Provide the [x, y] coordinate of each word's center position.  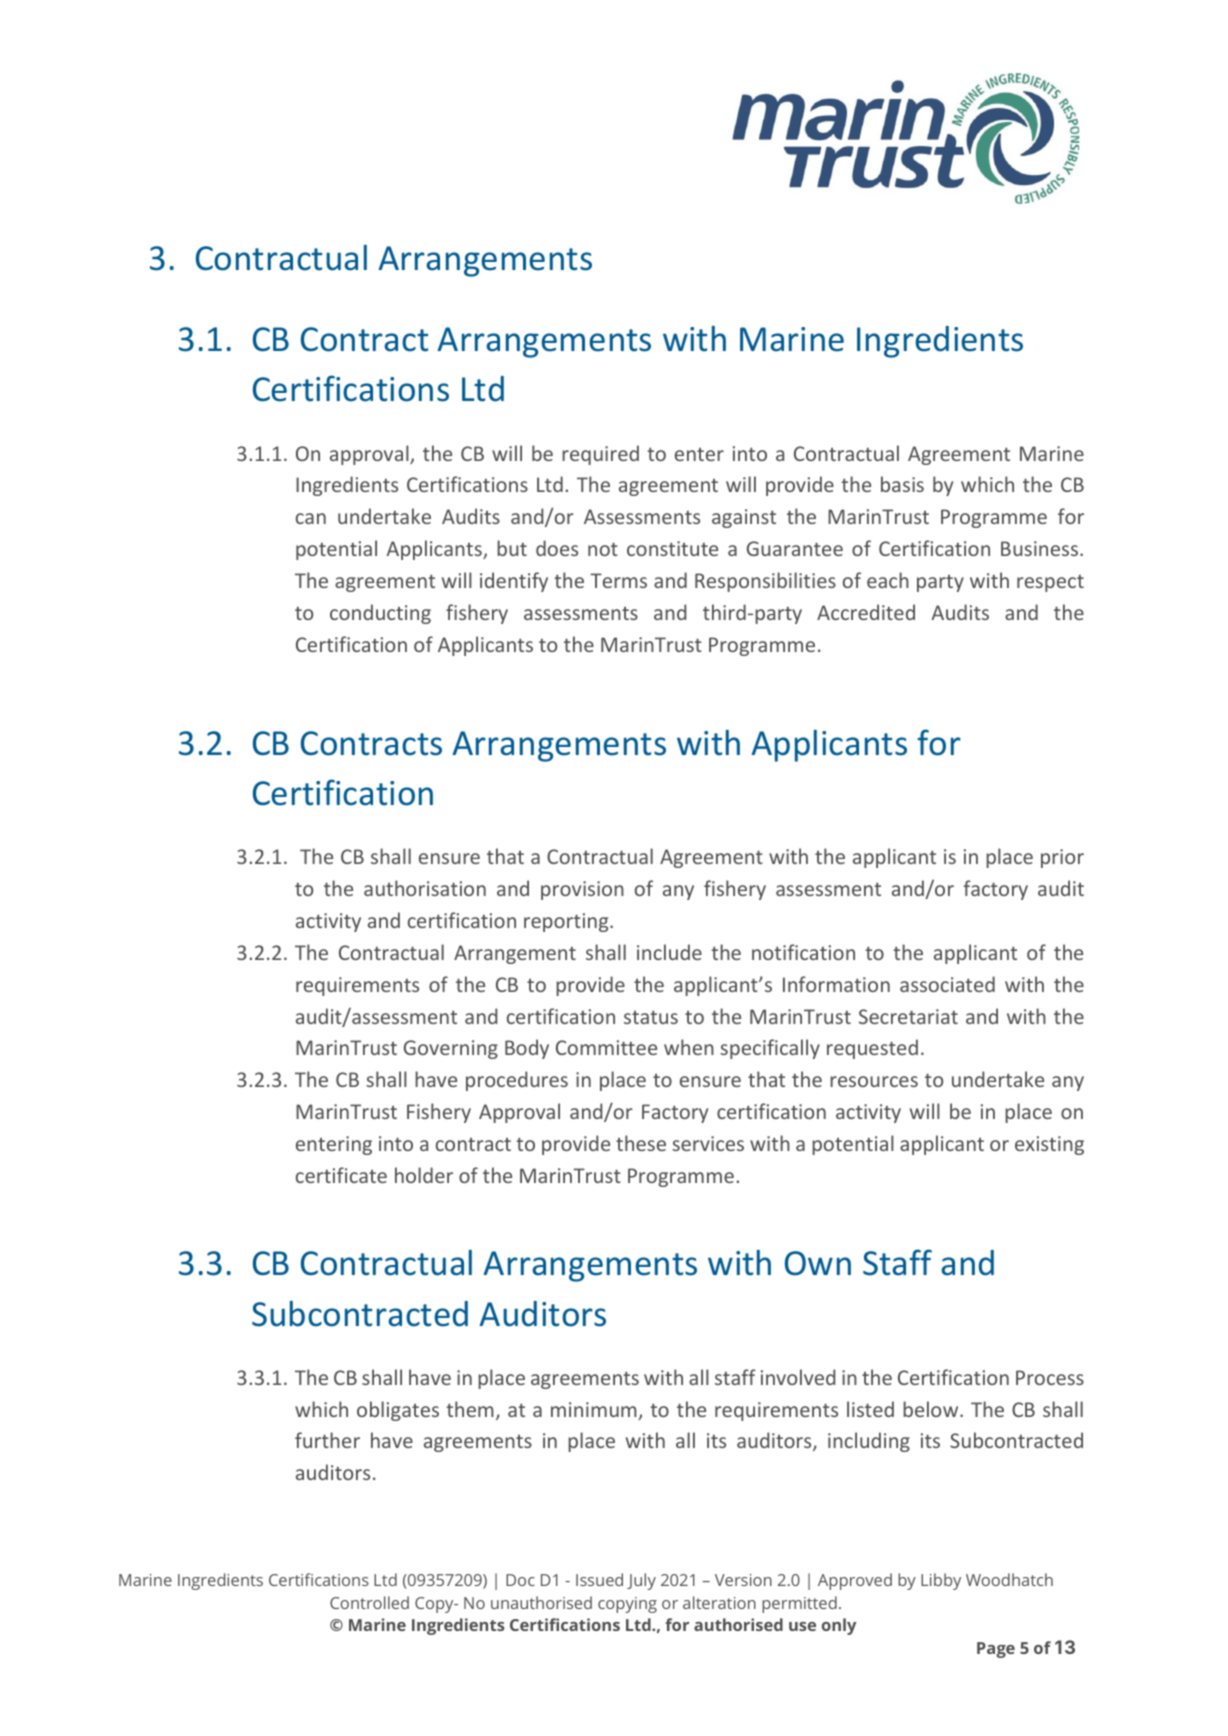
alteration [719, 1602]
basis [902, 484]
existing [1049, 1145]
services [708, 1143]
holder [424, 1175]
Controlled [369, 1602]
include [669, 952]
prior [1062, 858]
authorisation [425, 888]
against [744, 518]
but [512, 548]
